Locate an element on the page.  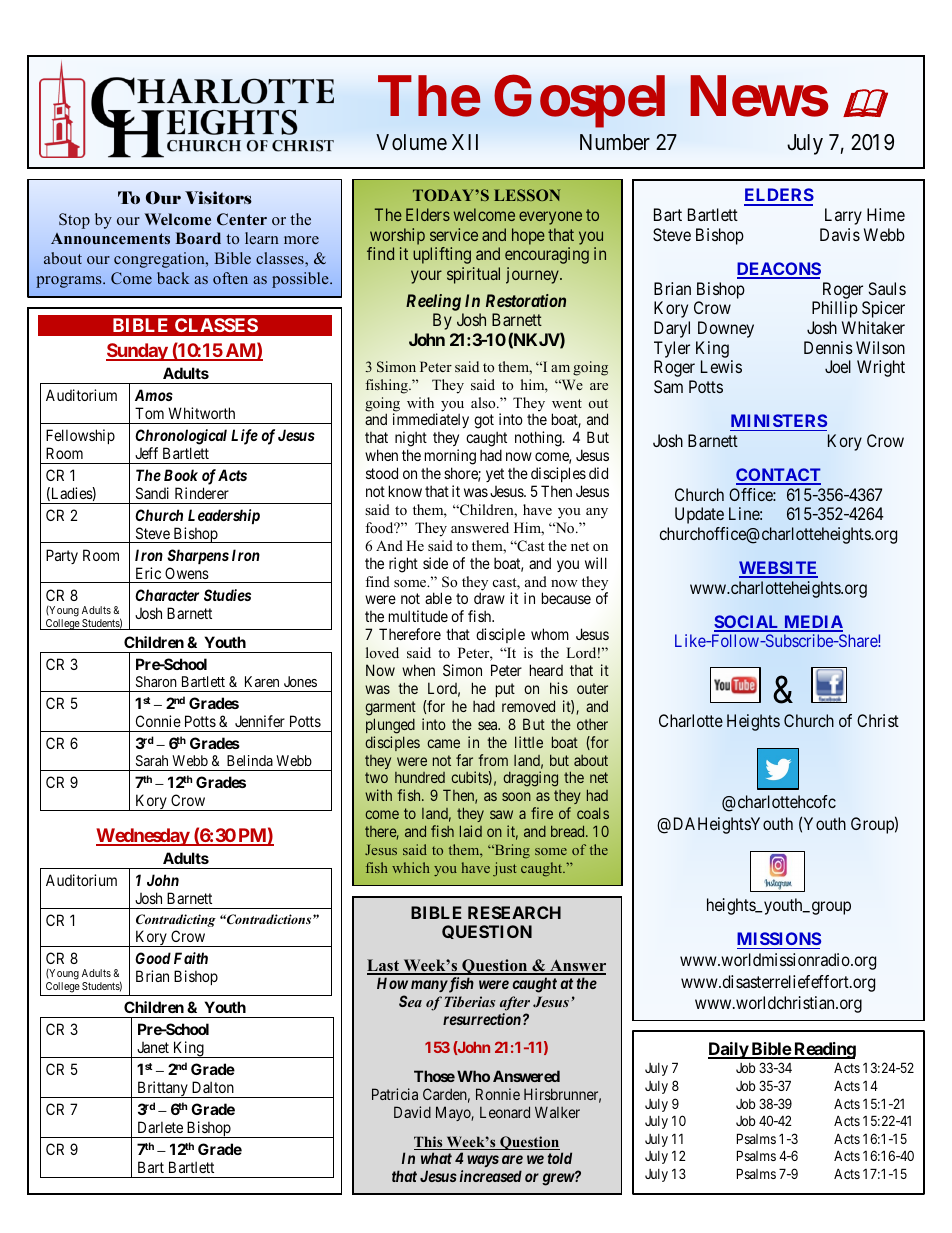
what is located at coordinates (436, 1158).
